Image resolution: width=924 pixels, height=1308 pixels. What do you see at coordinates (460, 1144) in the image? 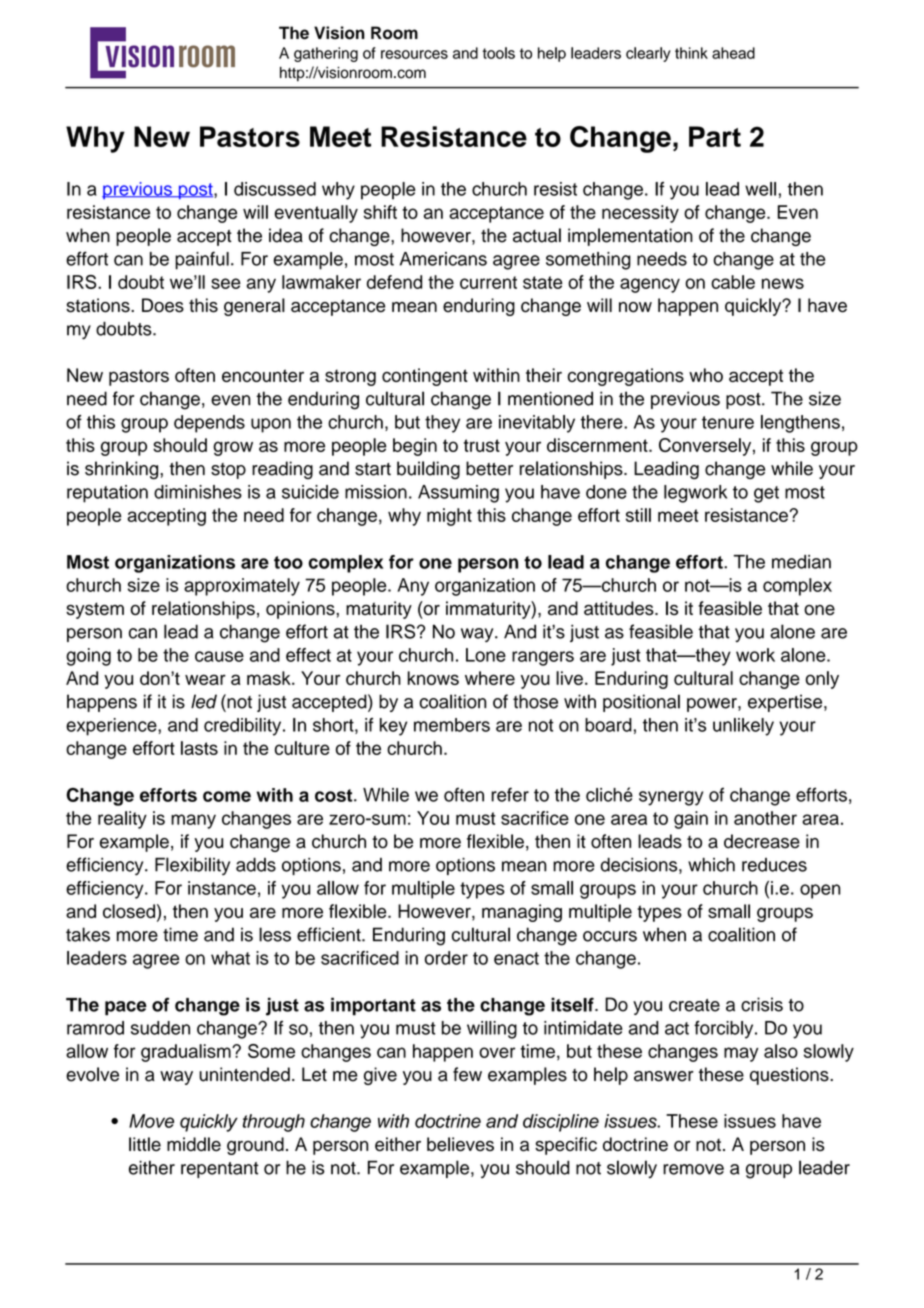
I see `believes` at bounding box center [460, 1144].
